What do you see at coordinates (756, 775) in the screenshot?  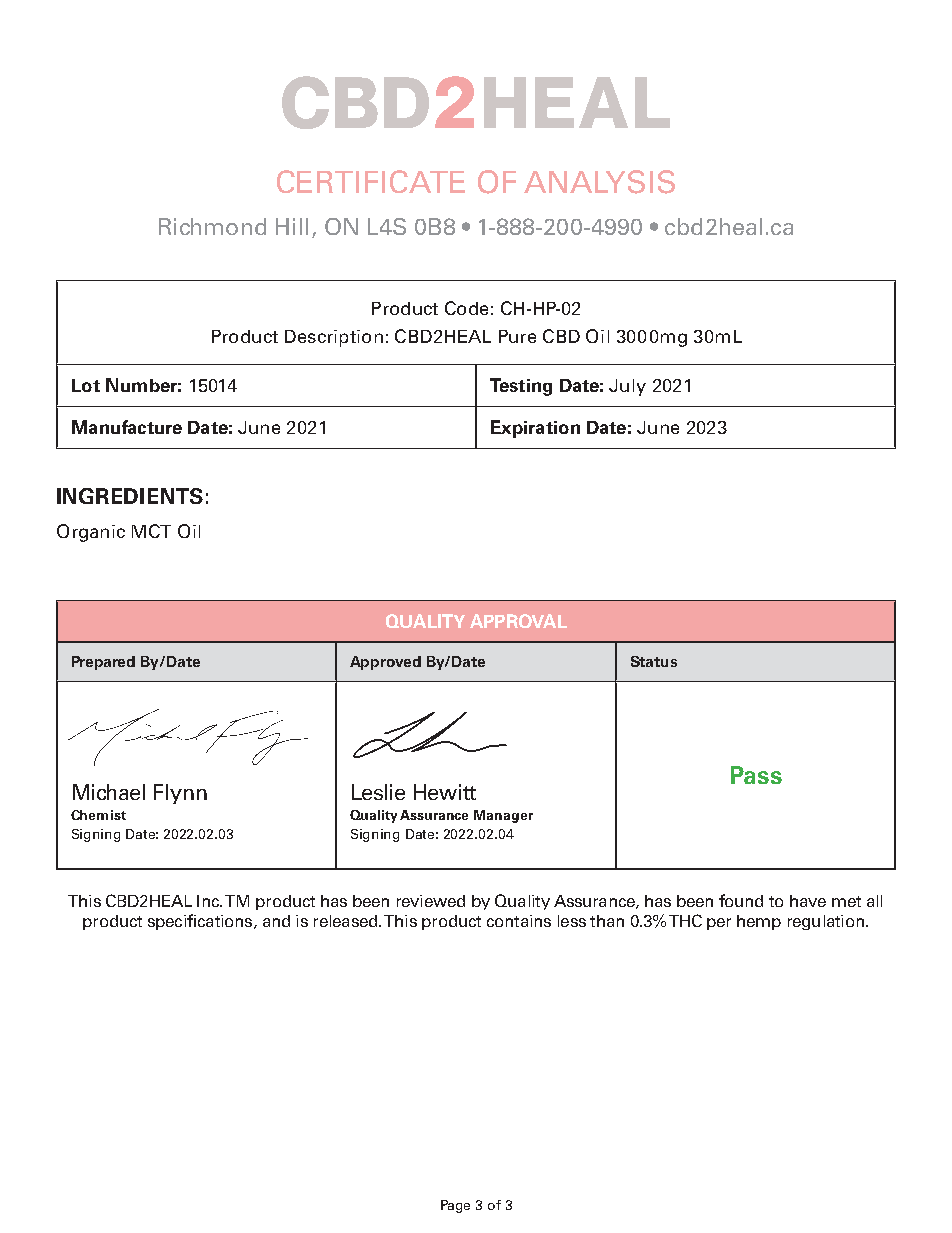 I see `Pass` at bounding box center [756, 775].
